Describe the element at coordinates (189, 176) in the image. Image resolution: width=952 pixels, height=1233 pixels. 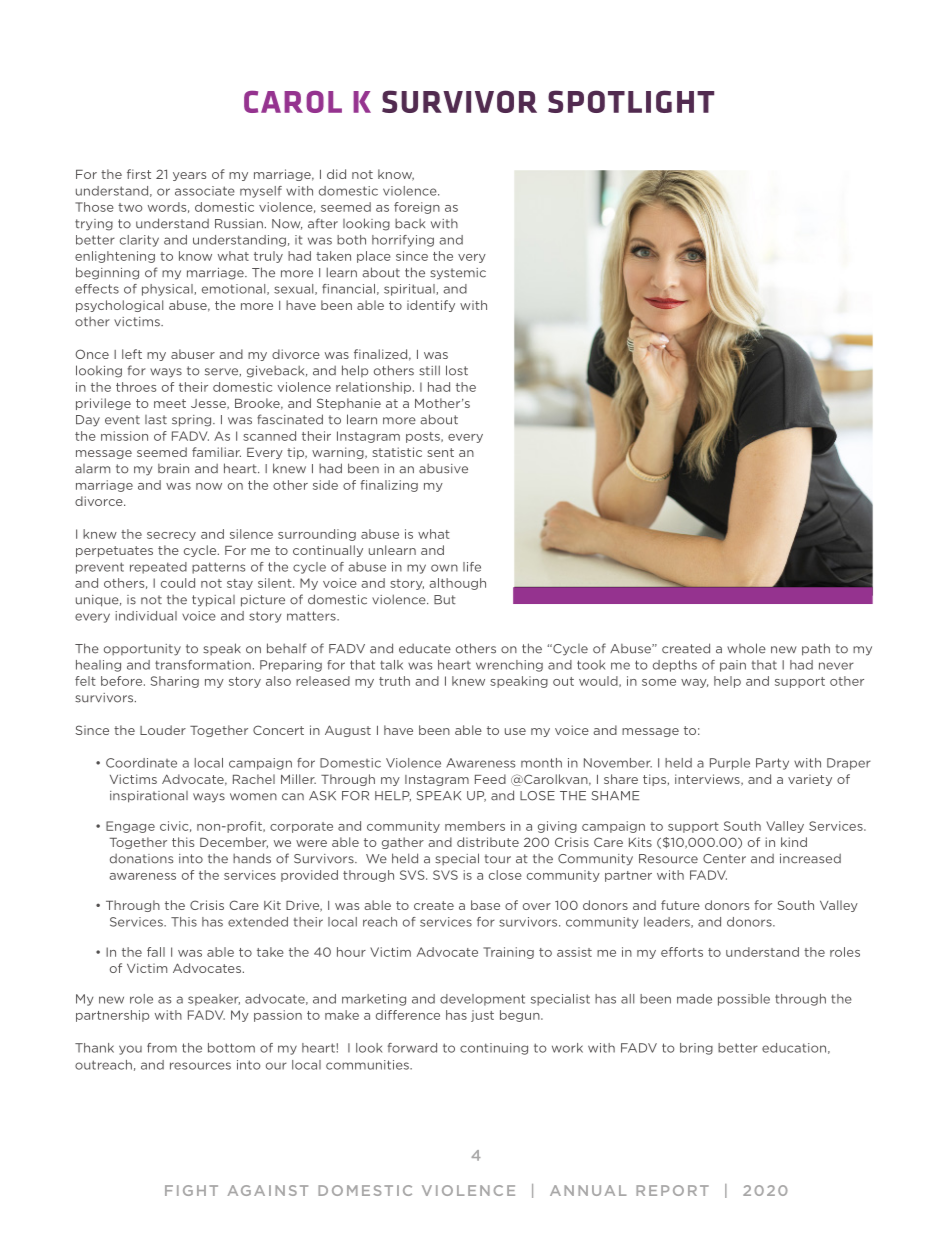
I see `years` at that location.
